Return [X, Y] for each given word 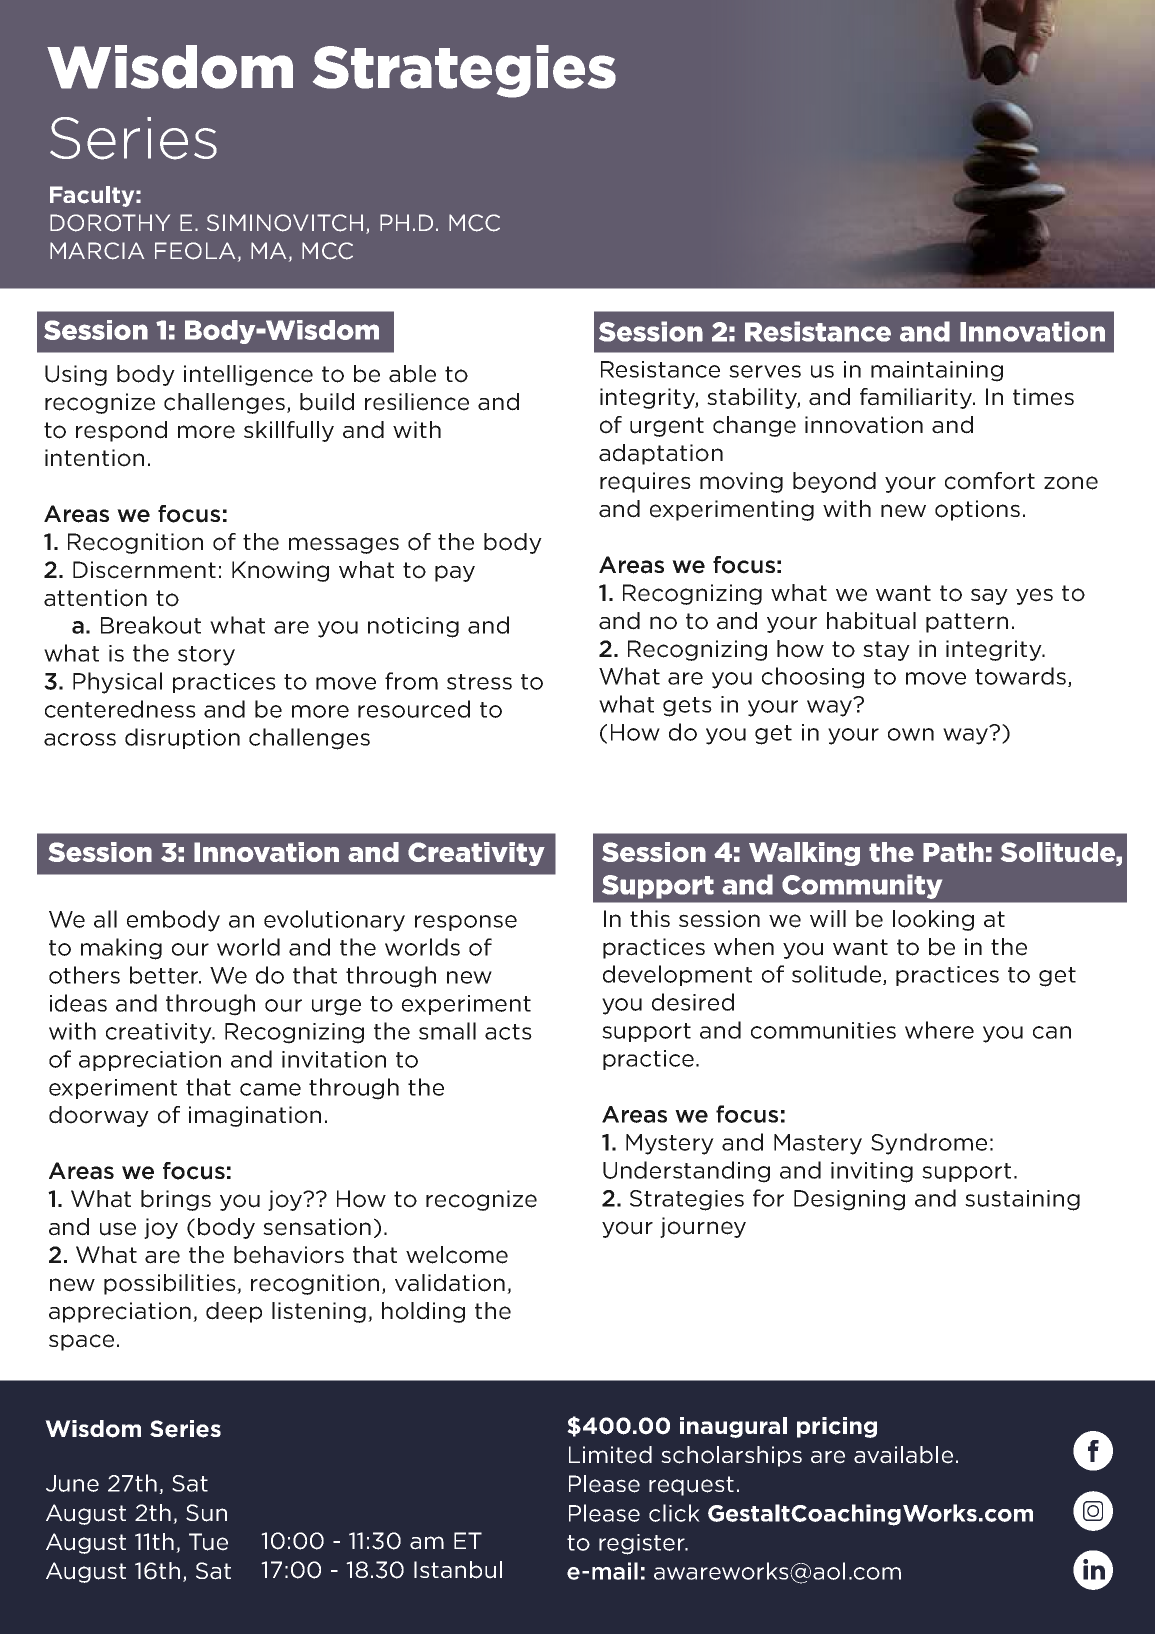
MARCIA [97, 251]
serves [765, 371]
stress [479, 682]
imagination [255, 1116]
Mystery [670, 1144]
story [206, 656]
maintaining [937, 371]
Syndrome [929, 1144]
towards [1020, 676]
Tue [208, 1542]
